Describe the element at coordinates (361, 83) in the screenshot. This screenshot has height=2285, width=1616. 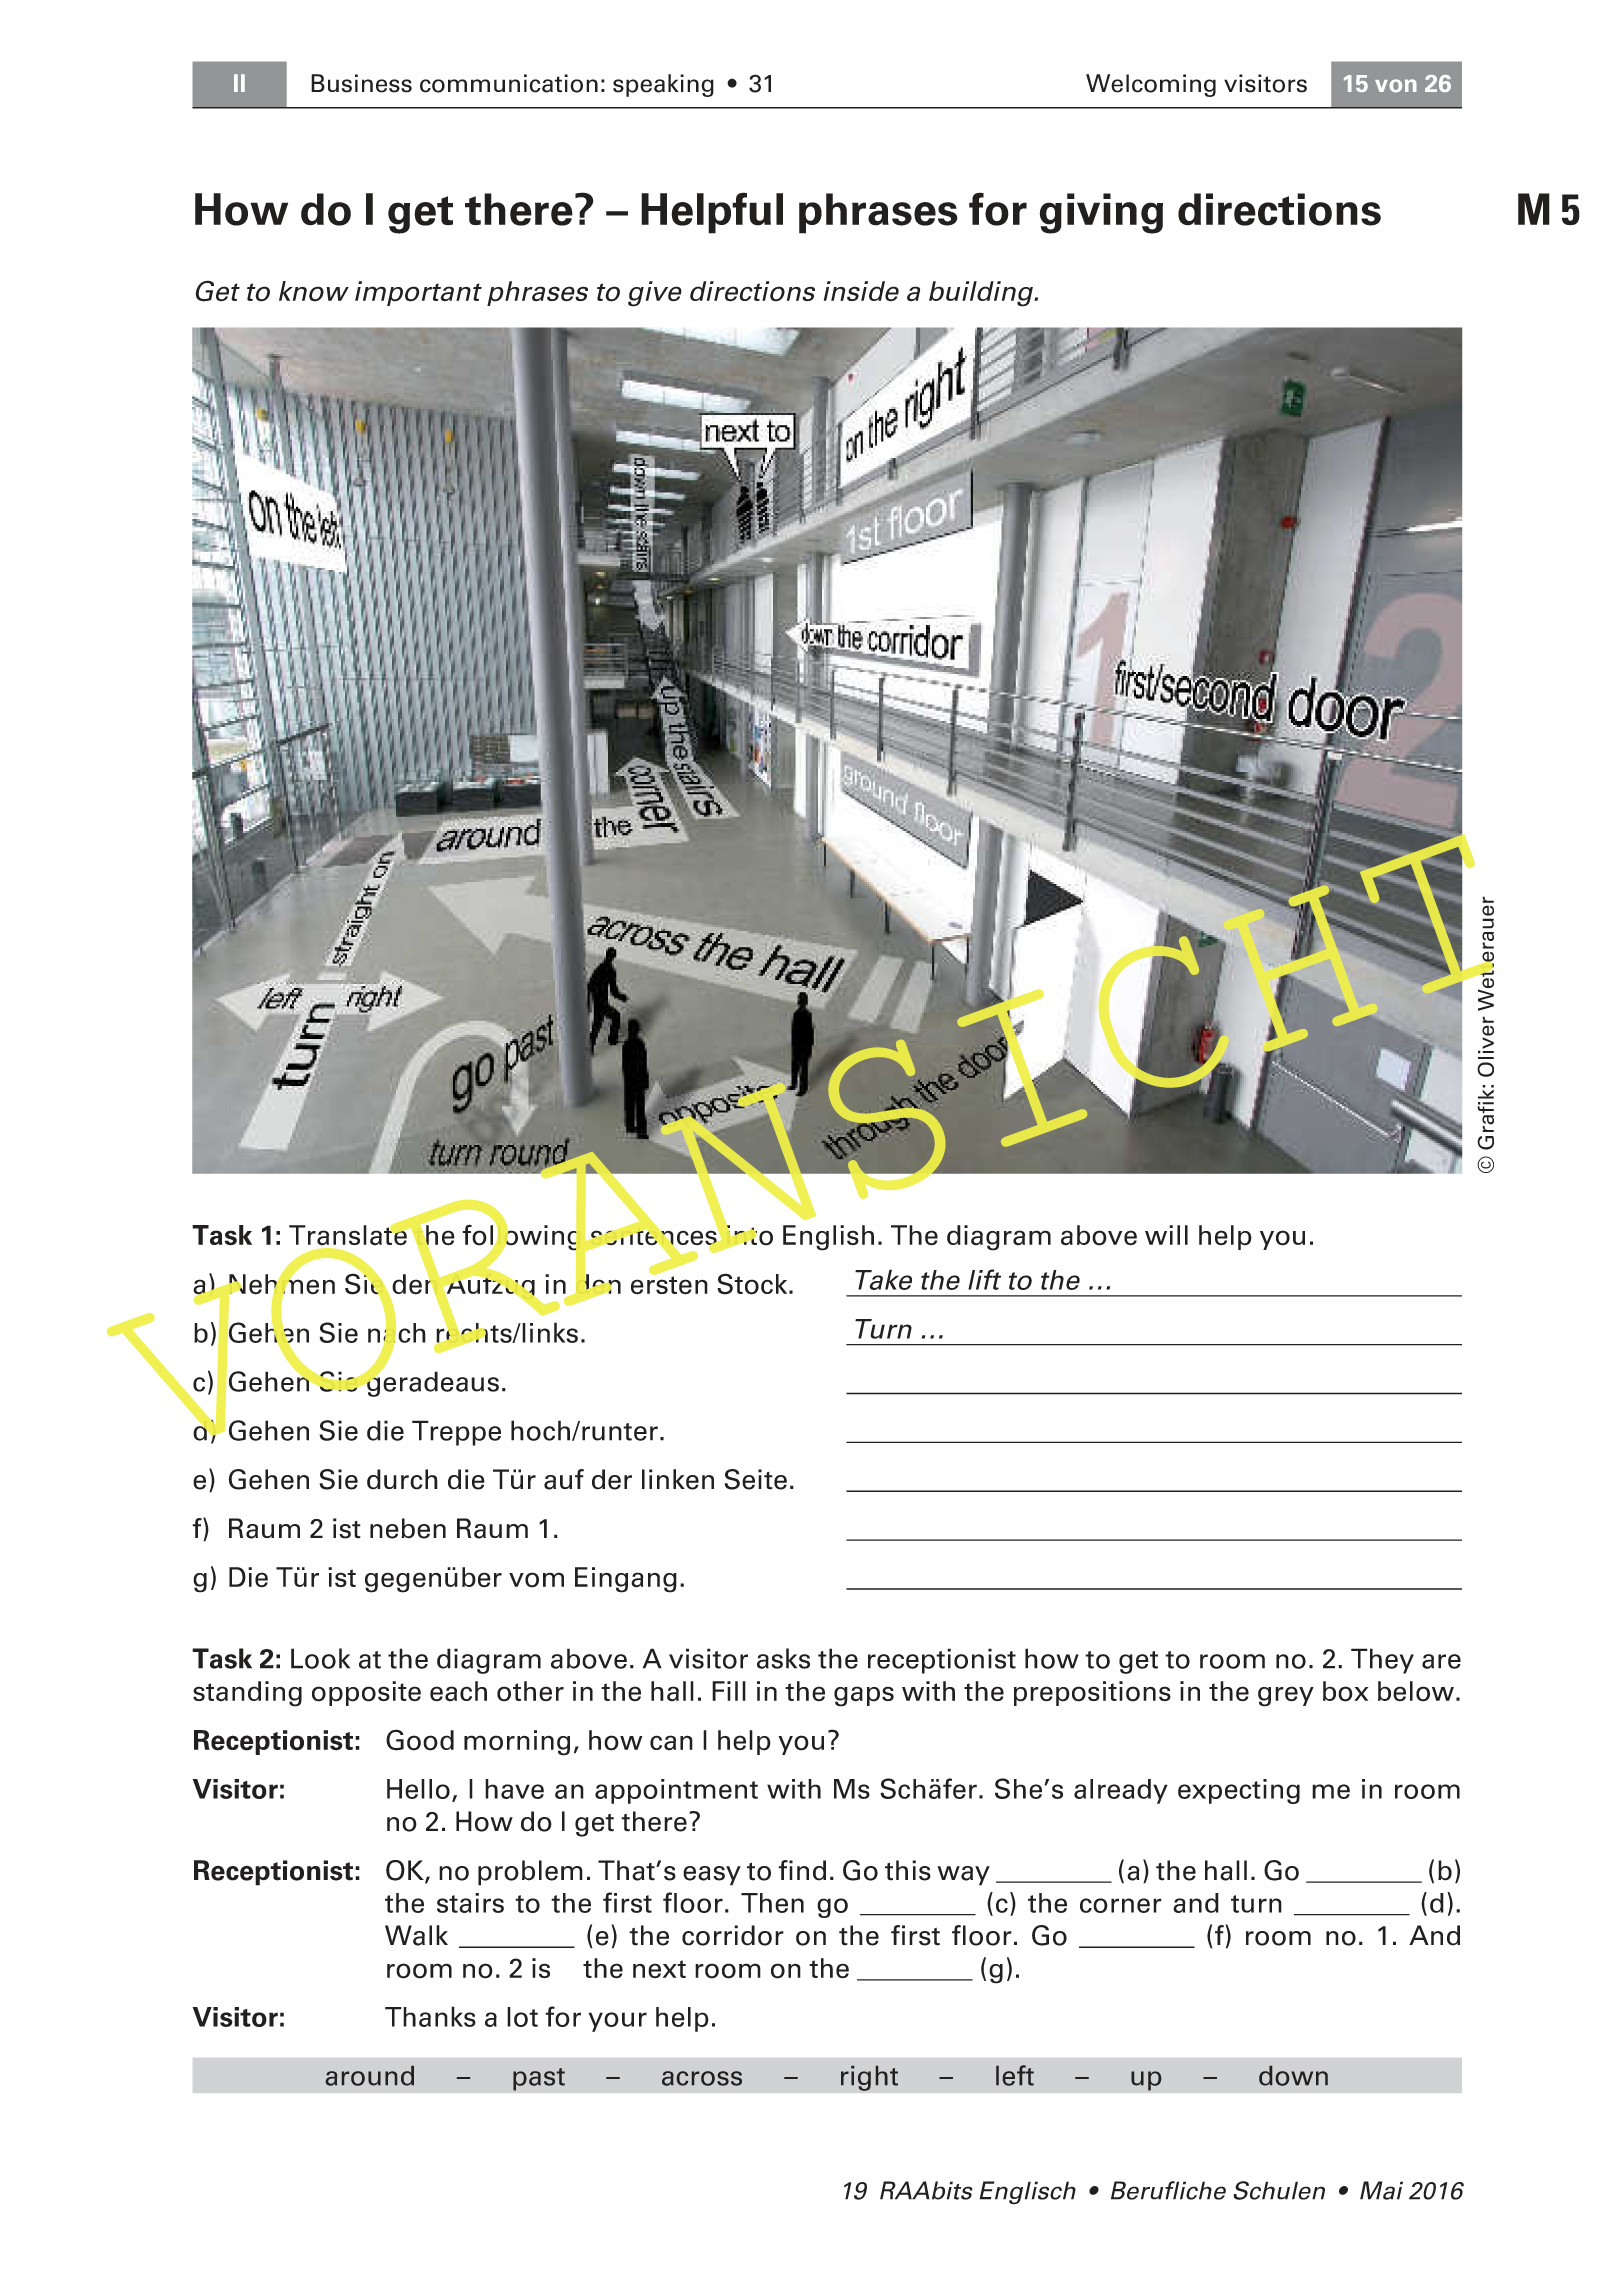
I see `Business` at that location.
